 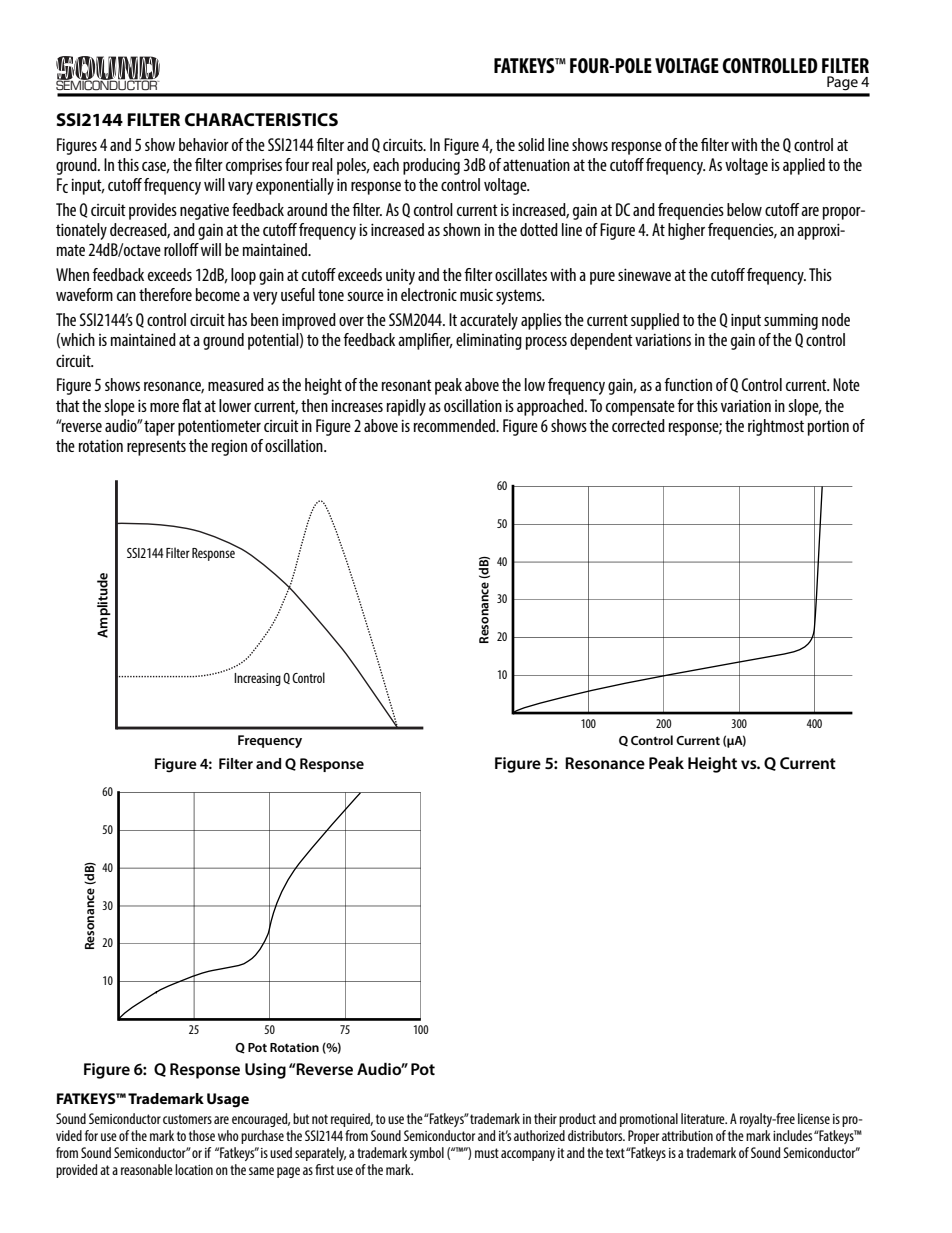 What do you see at coordinates (431, 166) in the page?
I see `producing` at bounding box center [431, 166].
